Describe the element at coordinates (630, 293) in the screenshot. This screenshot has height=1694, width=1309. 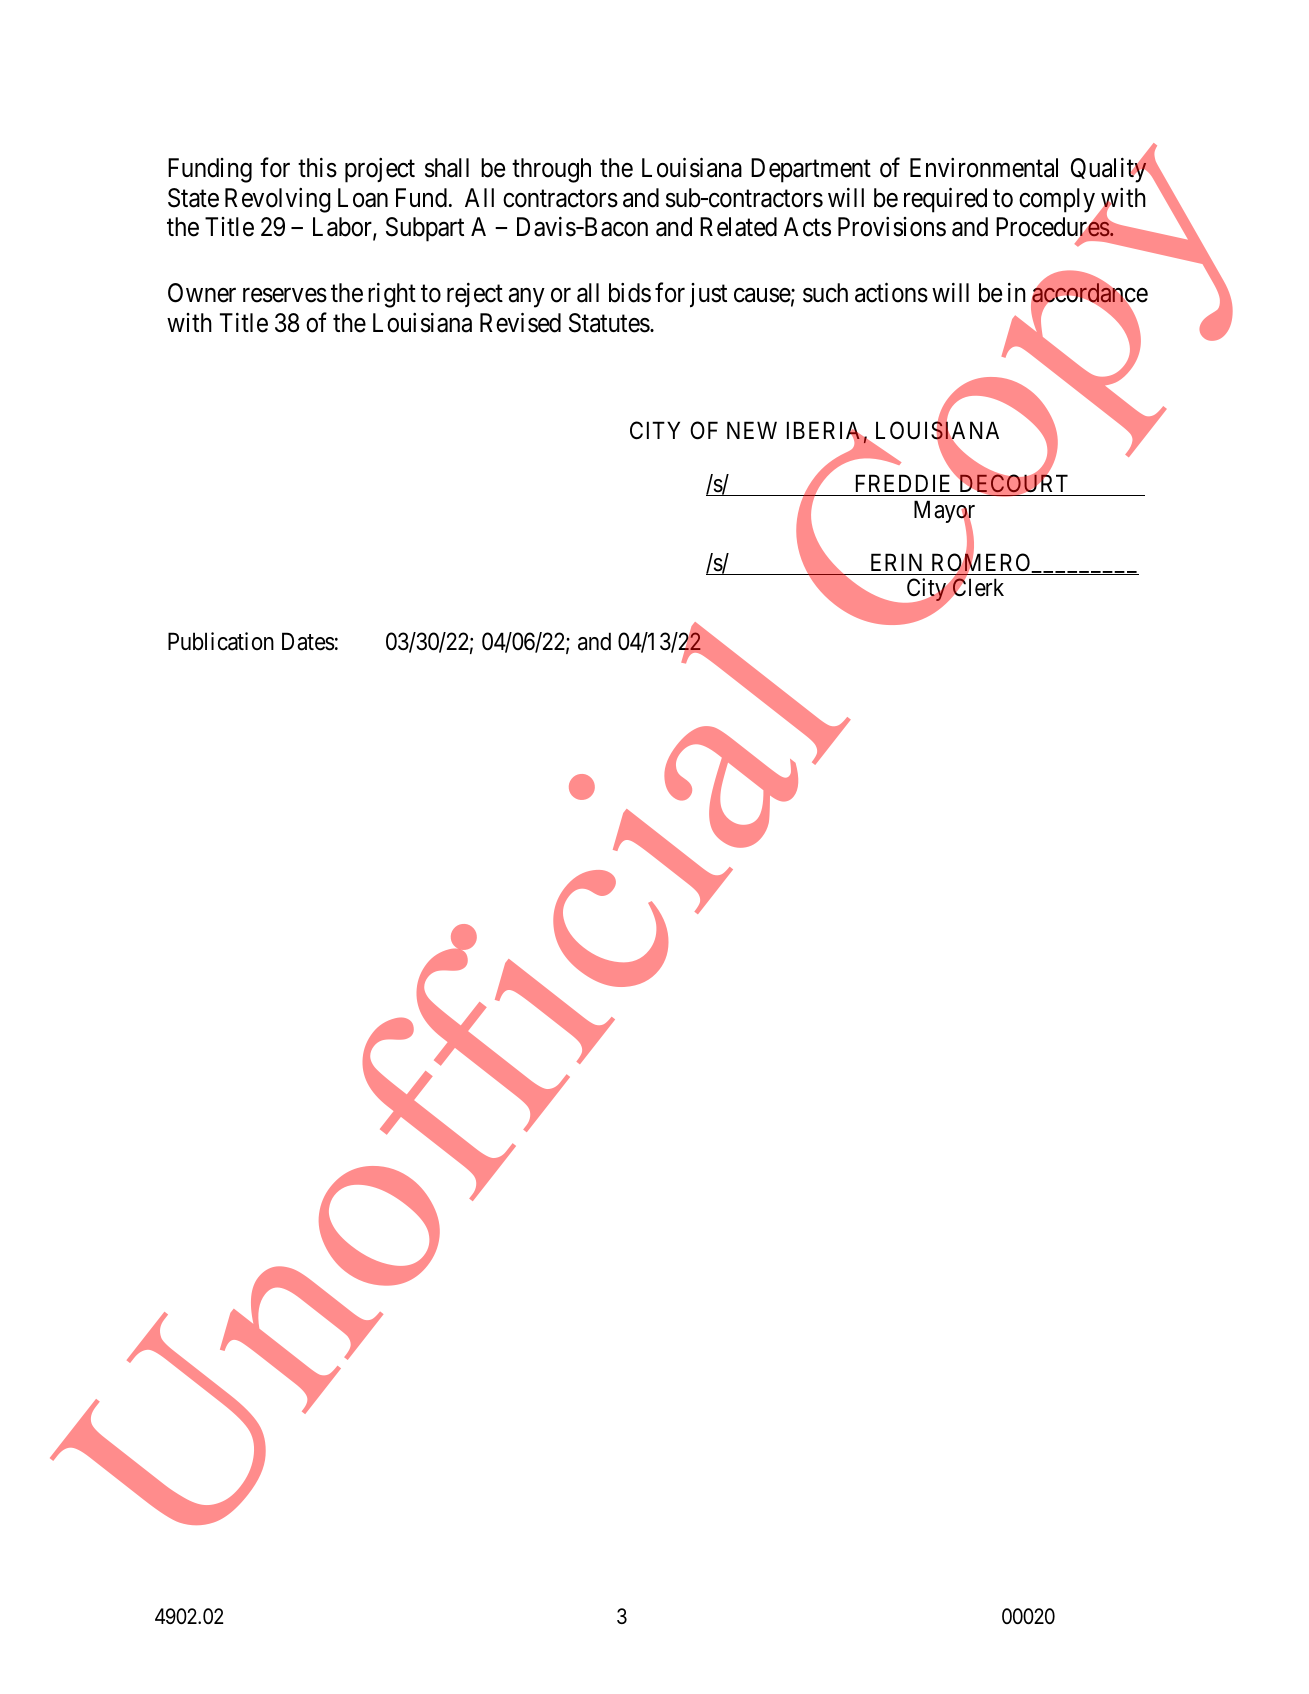
I see `bids` at that location.
